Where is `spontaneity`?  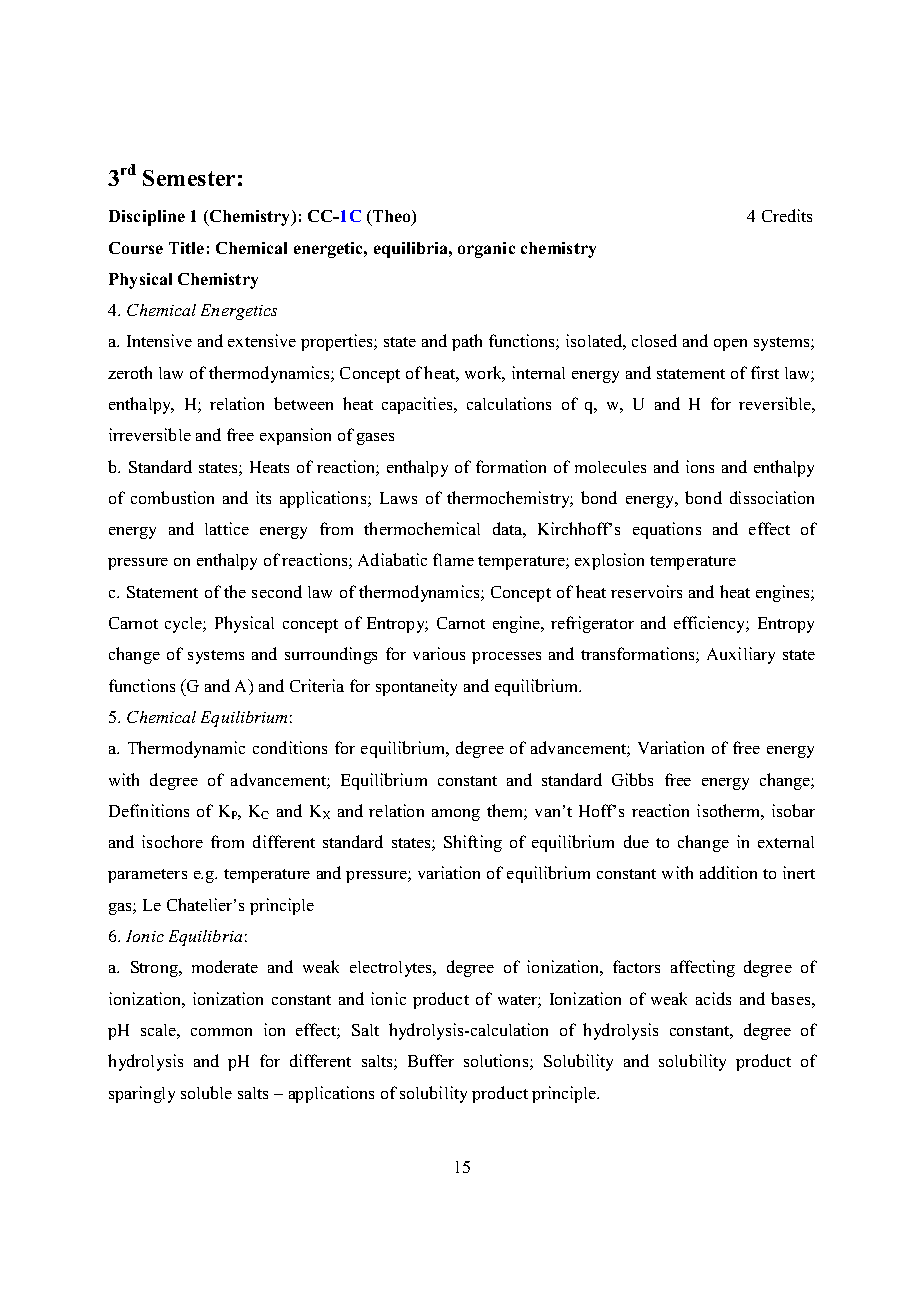 spontaneity is located at coordinates (416, 687).
